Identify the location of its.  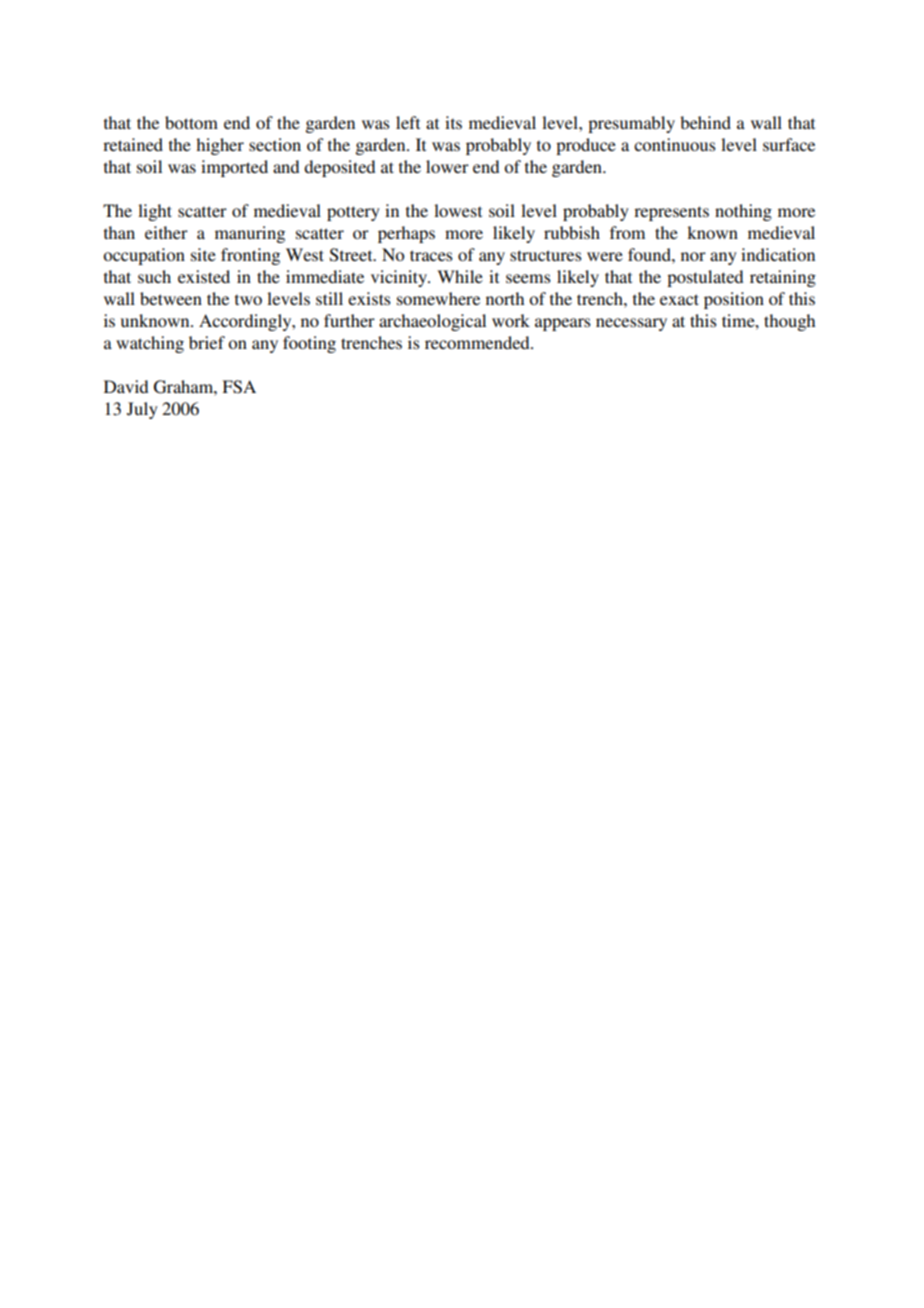
(453, 122).
